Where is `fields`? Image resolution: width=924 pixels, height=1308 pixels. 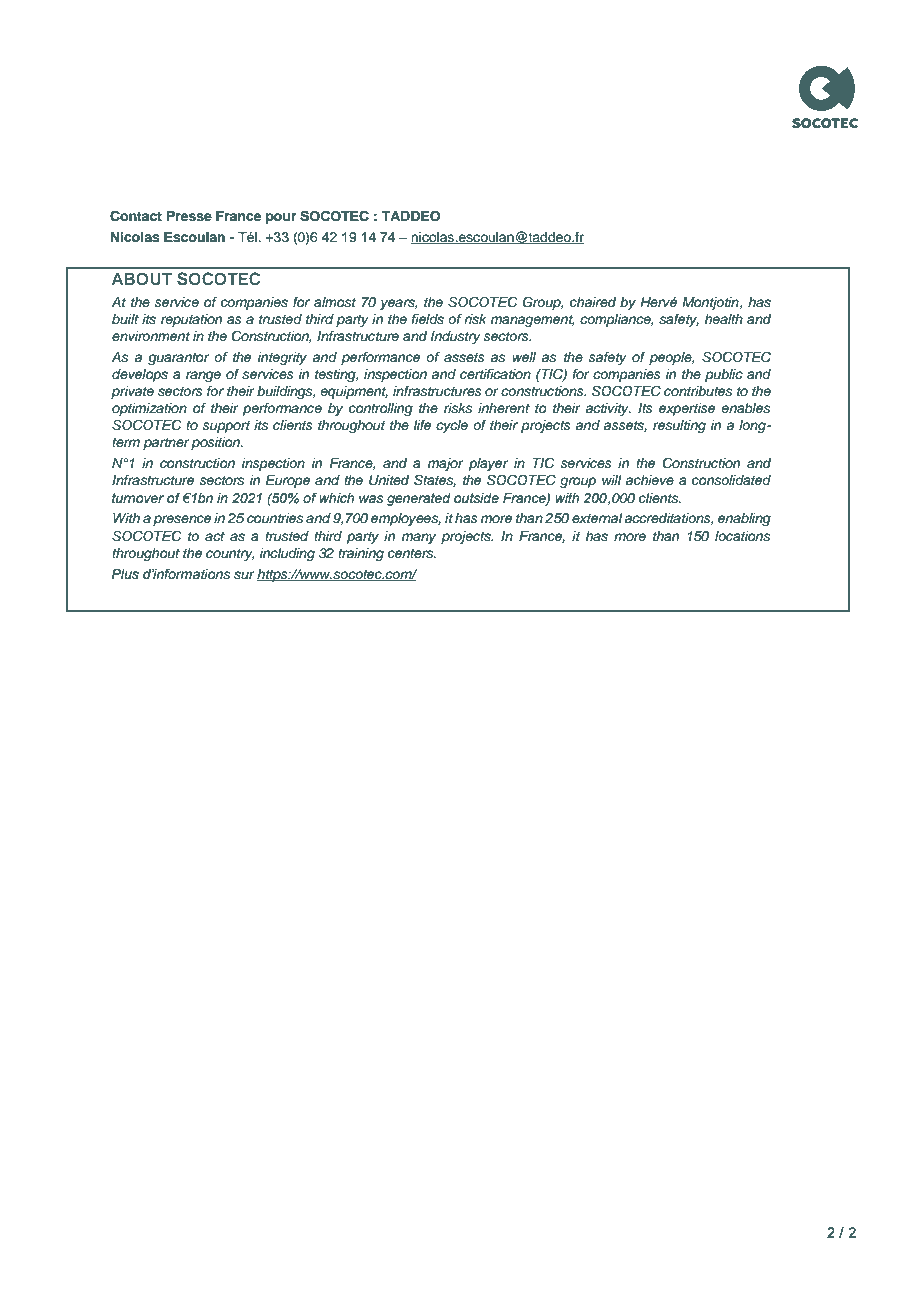 fields is located at coordinates (428, 319).
